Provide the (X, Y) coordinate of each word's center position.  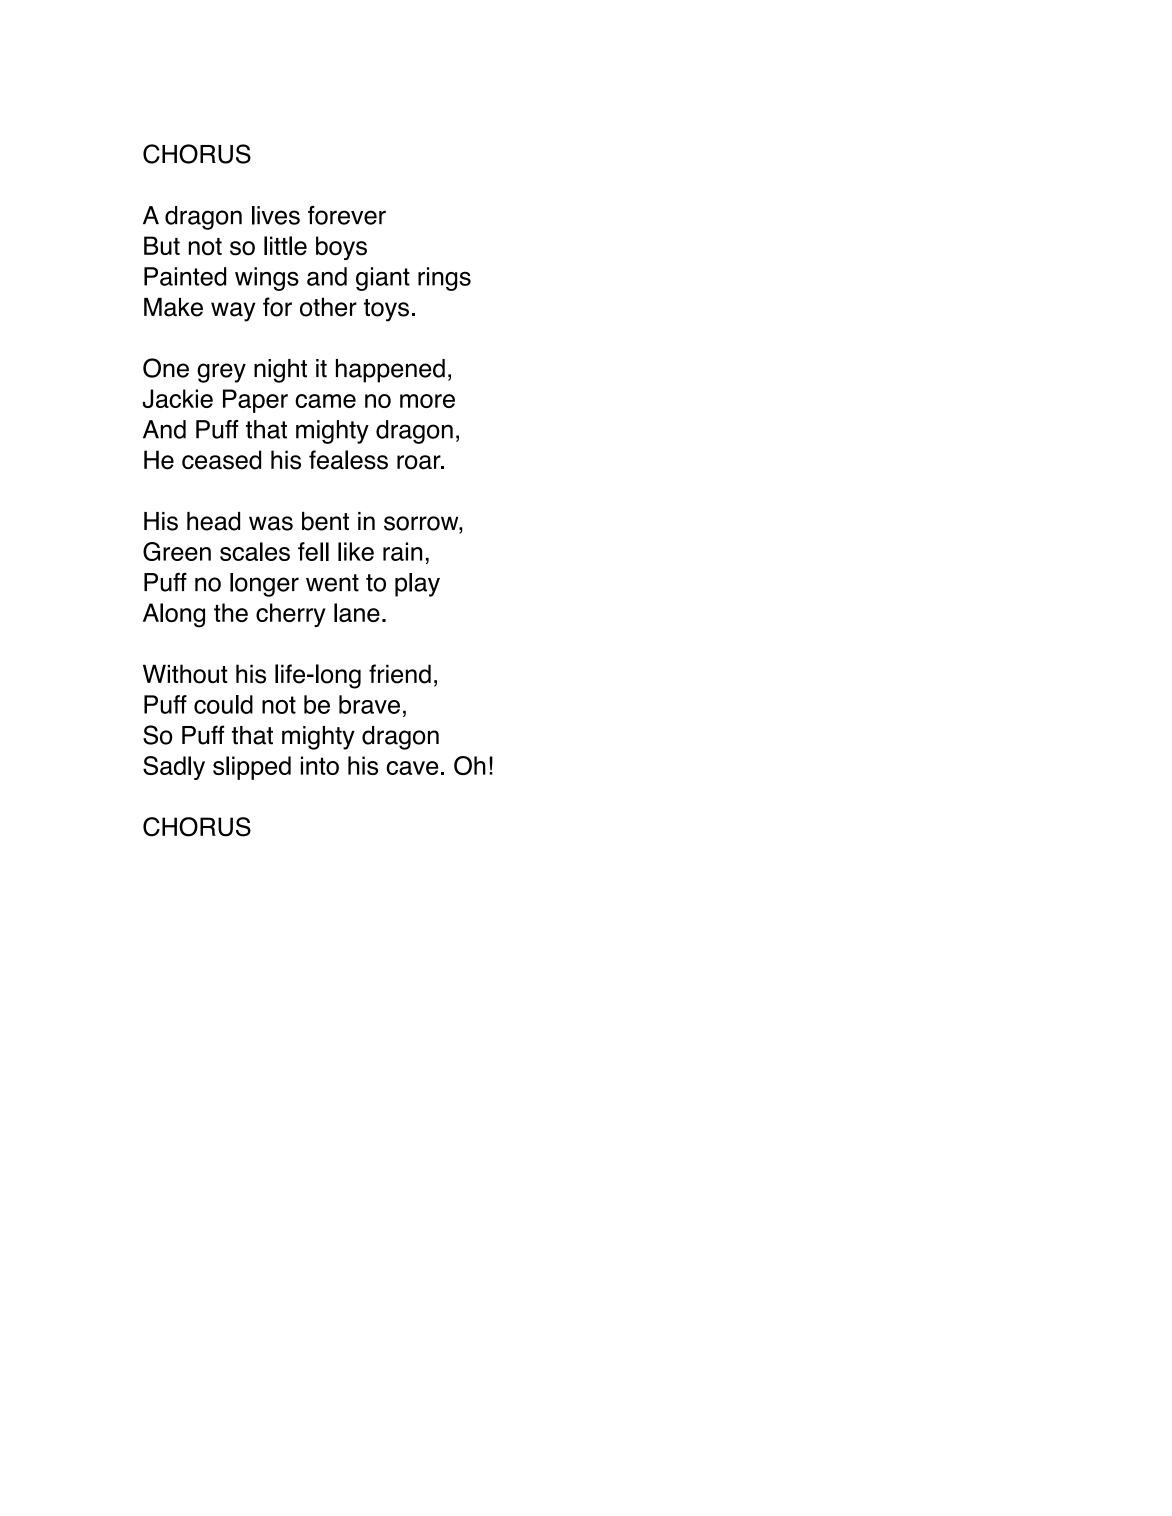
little (285, 246)
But (162, 245)
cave (412, 768)
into (320, 765)
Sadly (174, 768)
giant (383, 279)
